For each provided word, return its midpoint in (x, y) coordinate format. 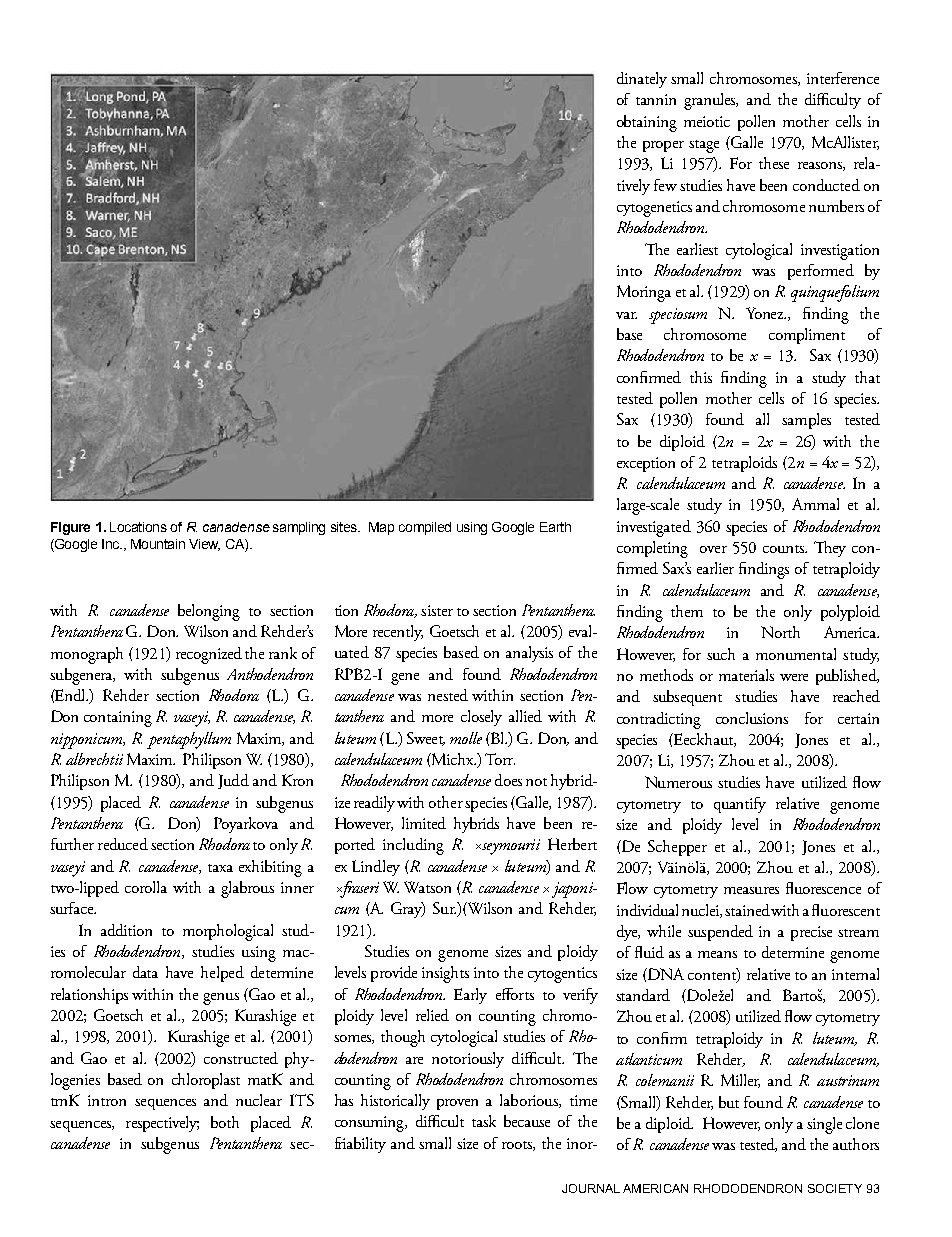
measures (751, 890)
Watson (427, 887)
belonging (209, 612)
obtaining (647, 123)
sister (437, 610)
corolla (146, 887)
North (780, 632)
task (484, 1121)
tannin (656, 99)
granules (711, 101)
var (626, 315)
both (225, 1122)
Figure (70, 528)
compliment (807, 336)
